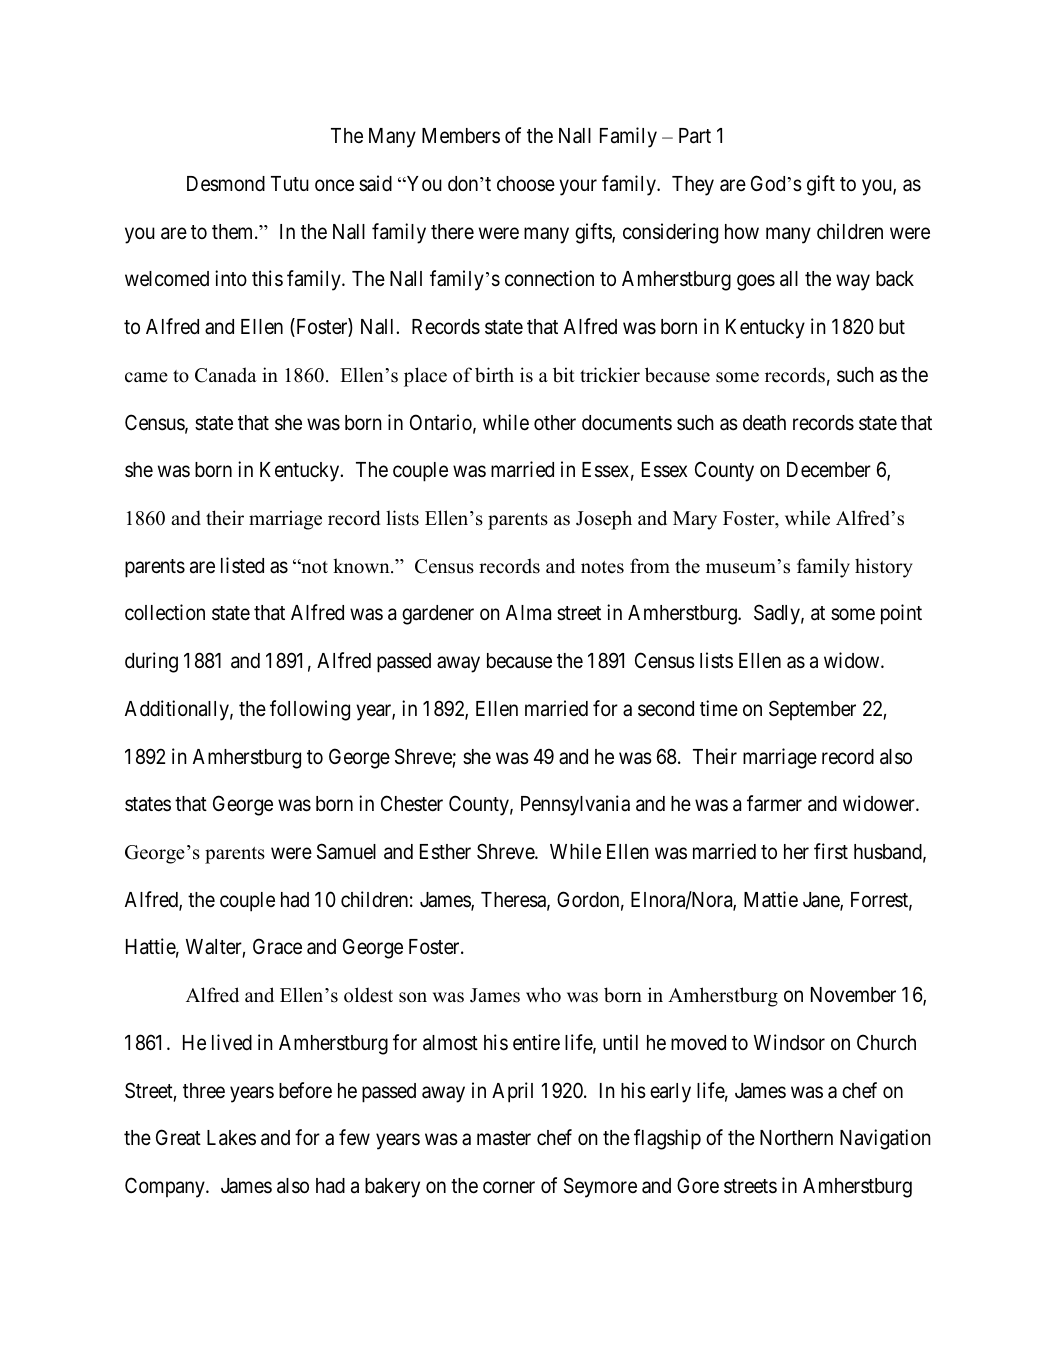 Image resolution: width=1057 pixels, height=1369 pixels. What do you see at coordinates (242, 565) in the page?
I see `listed` at bounding box center [242, 565].
